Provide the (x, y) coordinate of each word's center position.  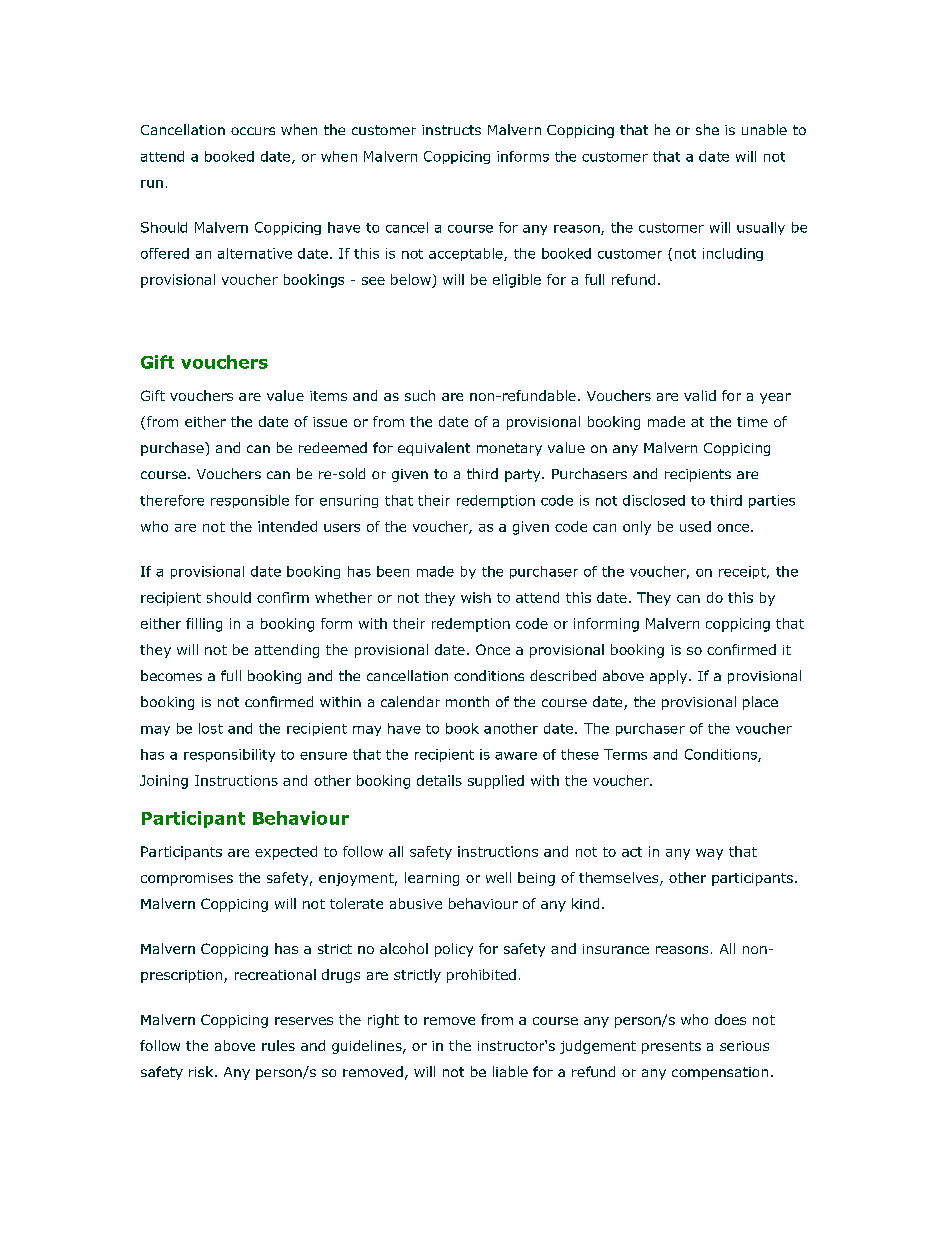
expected (286, 853)
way (709, 854)
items (328, 396)
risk (202, 1071)
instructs (451, 130)
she (707, 129)
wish (476, 597)
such (420, 395)
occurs (253, 131)
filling (204, 625)
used (695, 526)
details (439, 780)
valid (700, 395)
